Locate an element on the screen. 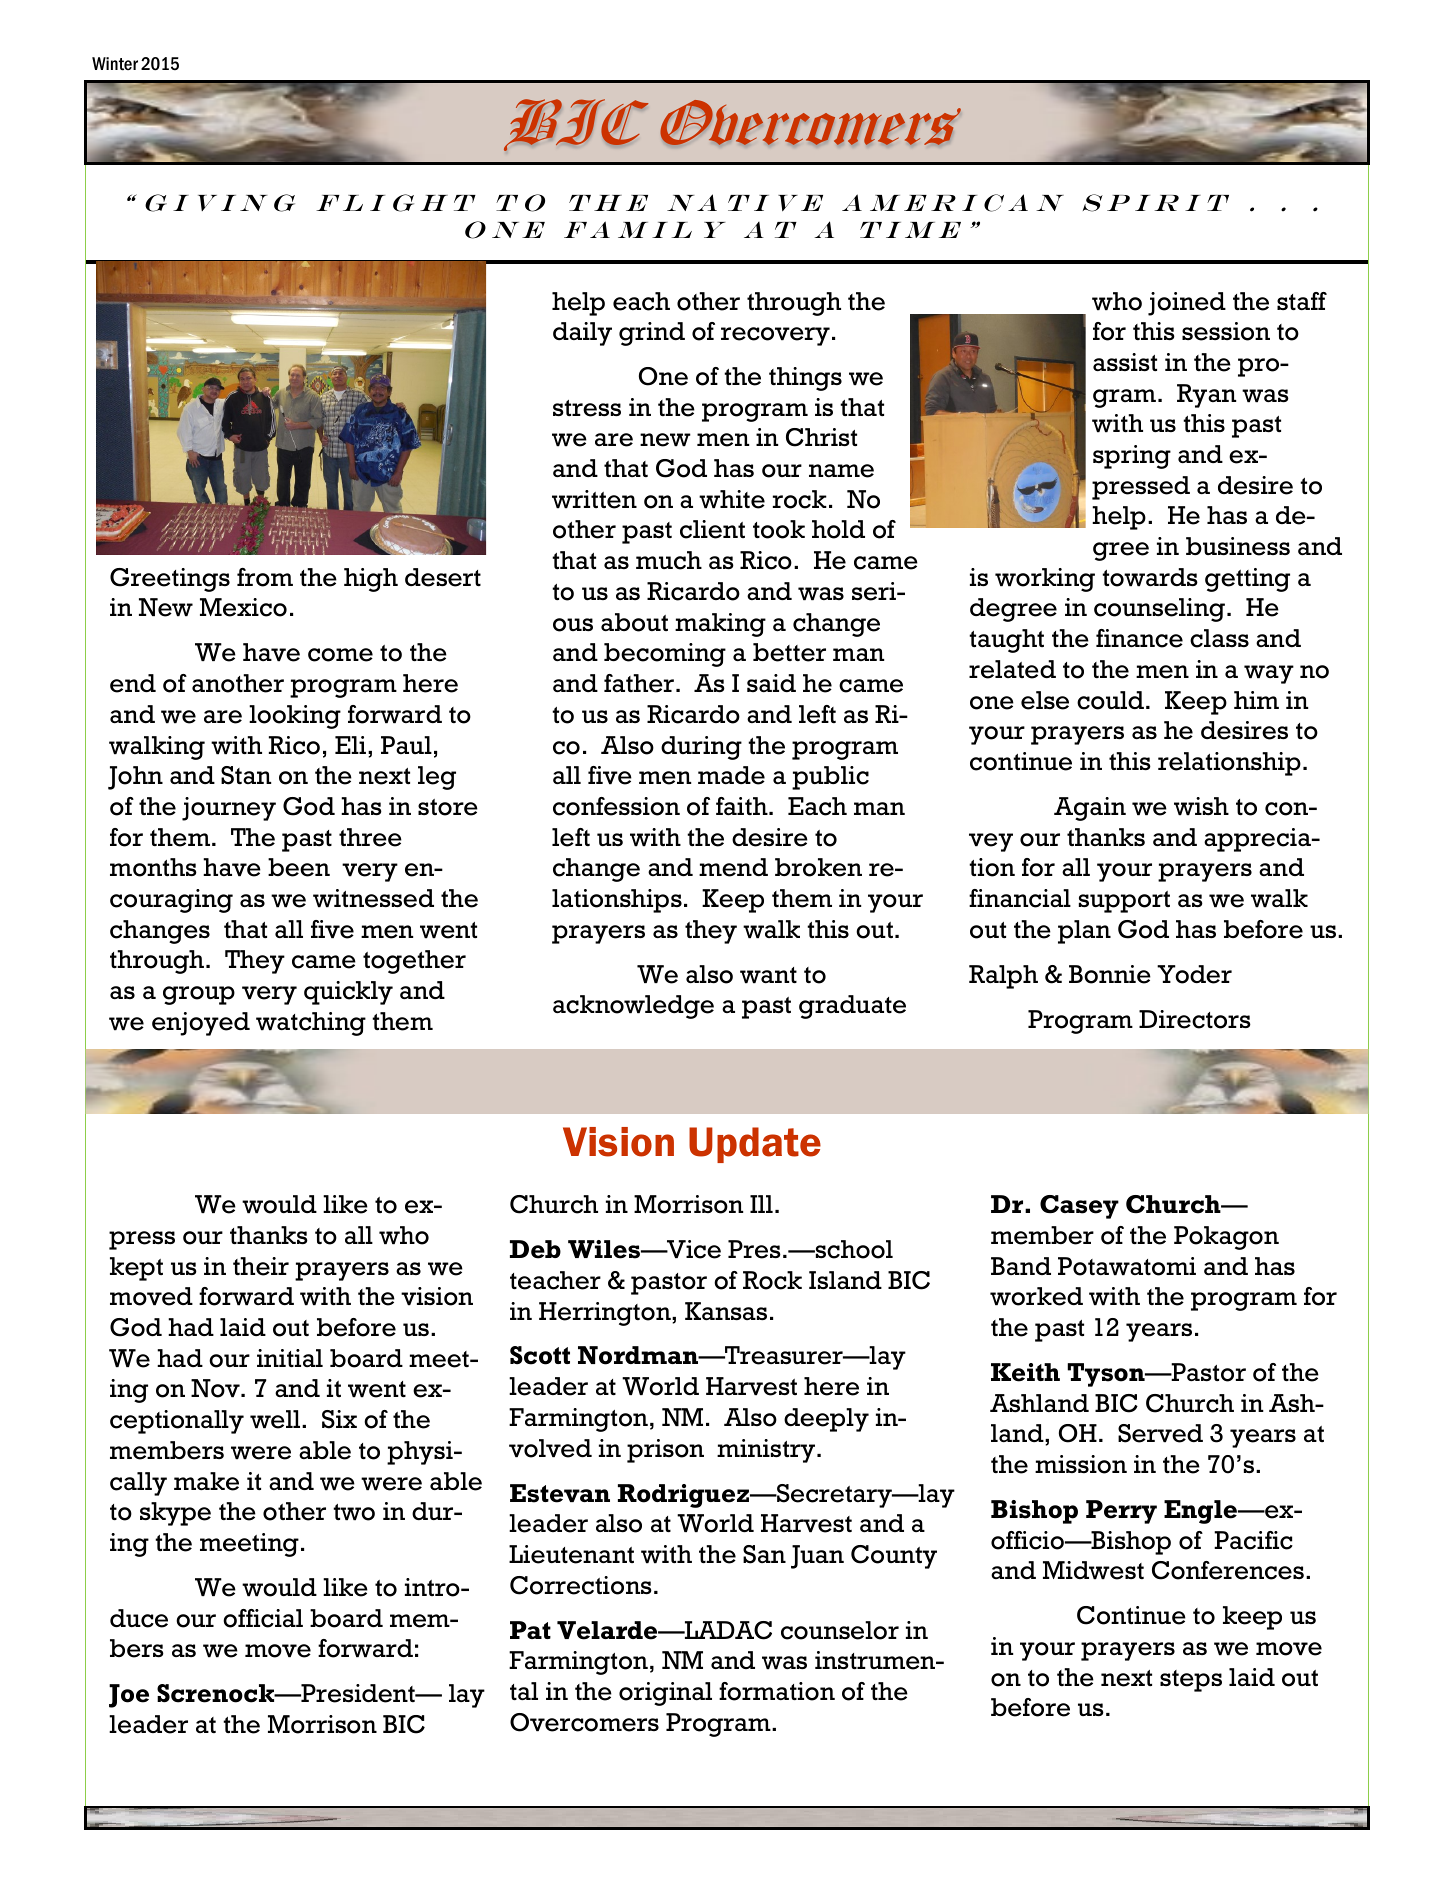 The image size is (1454, 1882). original is located at coordinates (665, 1694).
